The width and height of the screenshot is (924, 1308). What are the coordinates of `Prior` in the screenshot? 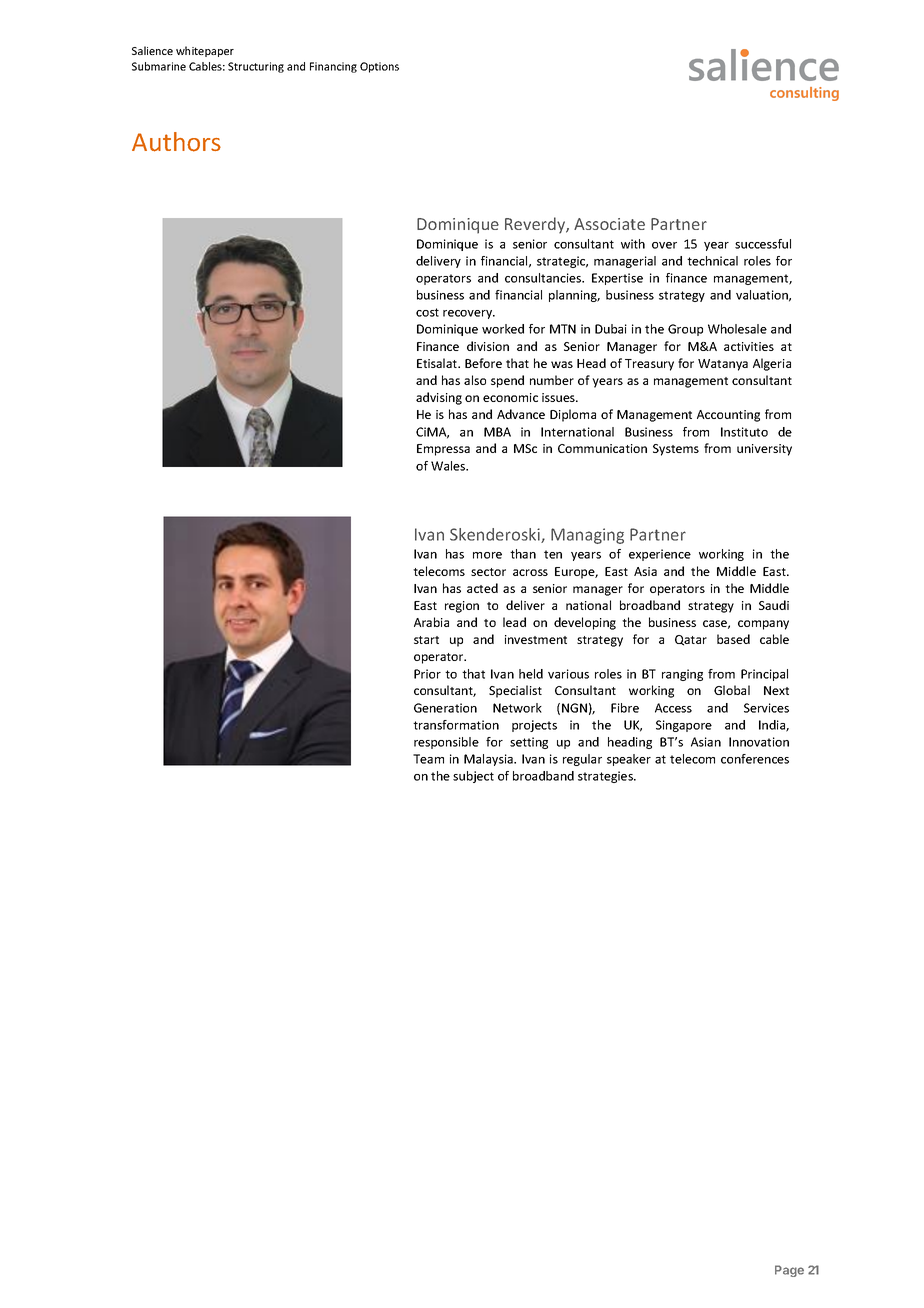 It's located at (427, 674).
